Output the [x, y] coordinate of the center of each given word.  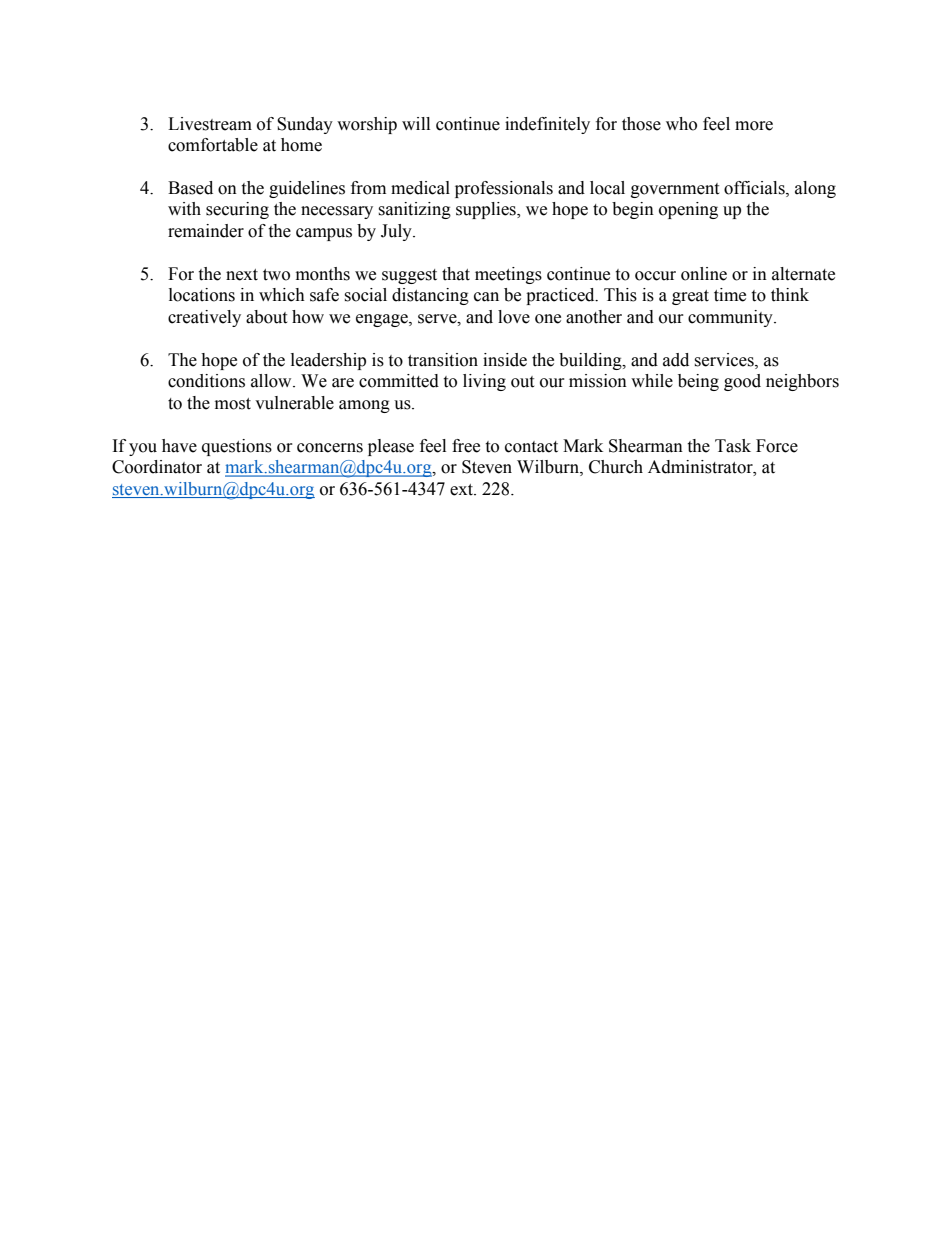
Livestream [210, 124]
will [416, 123]
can [486, 297]
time [730, 295]
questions [237, 447]
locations [202, 295]
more [754, 126]
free [466, 446]
